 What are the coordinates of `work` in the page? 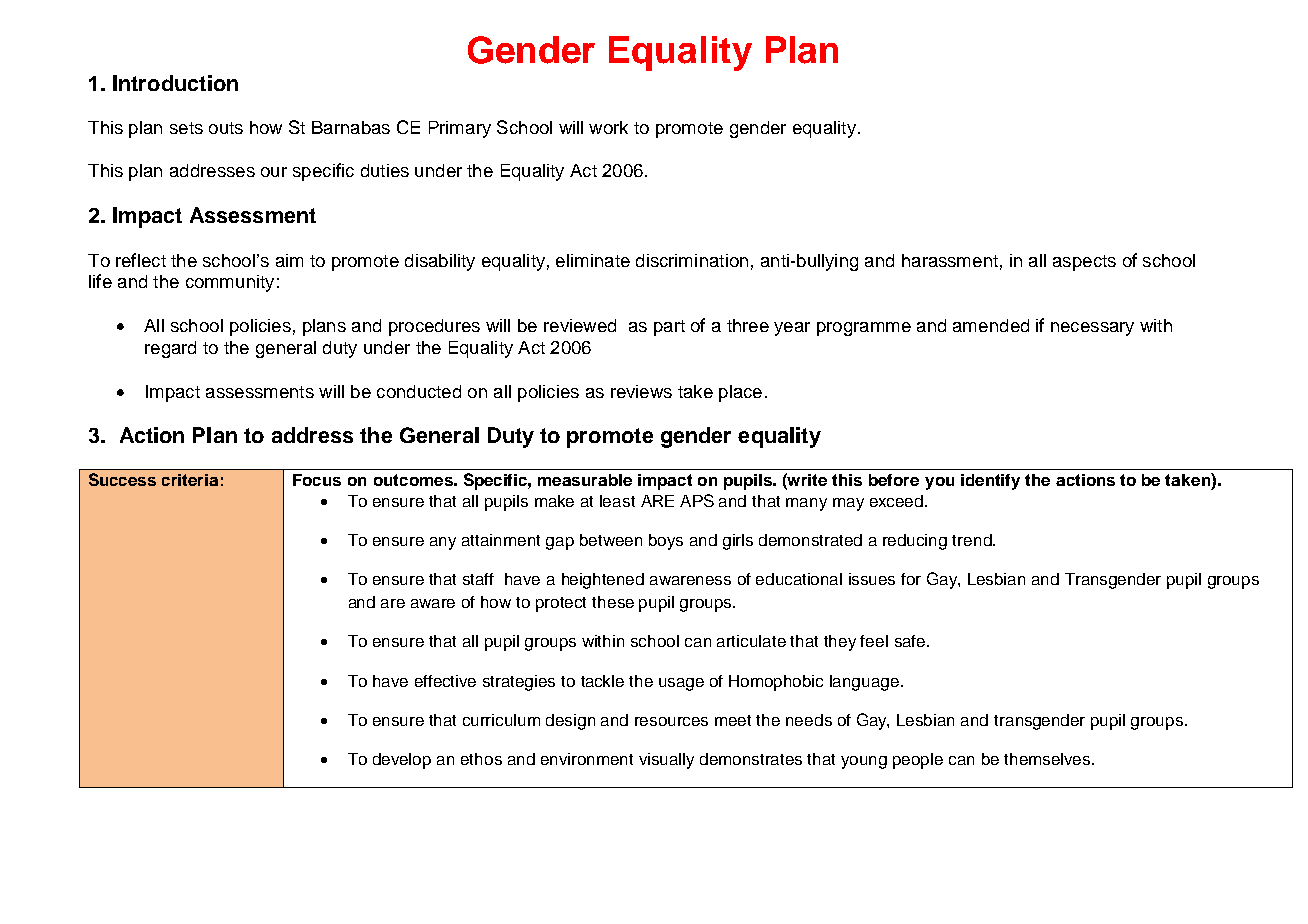 It's located at (608, 127).
